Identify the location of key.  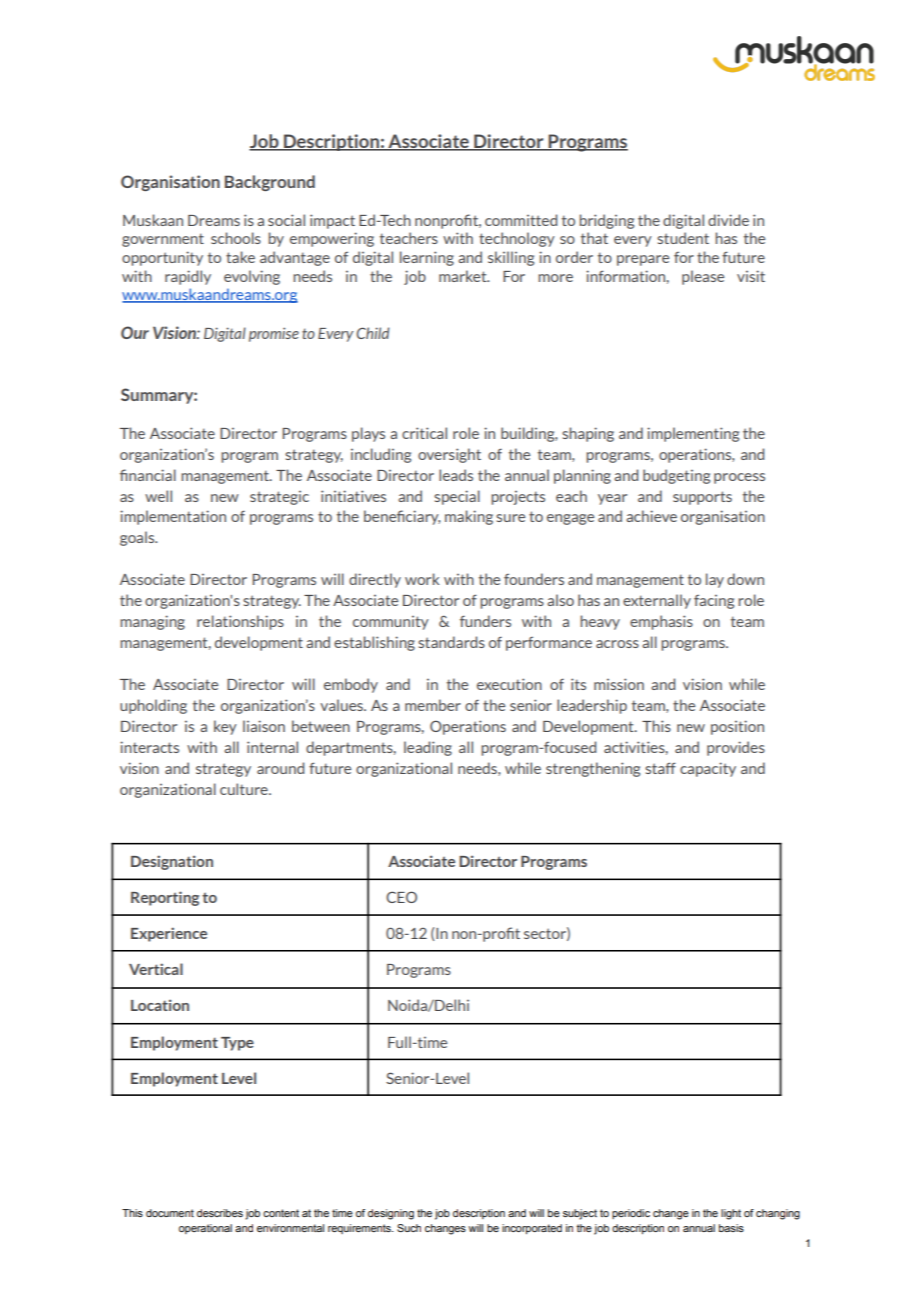
(225, 727).
